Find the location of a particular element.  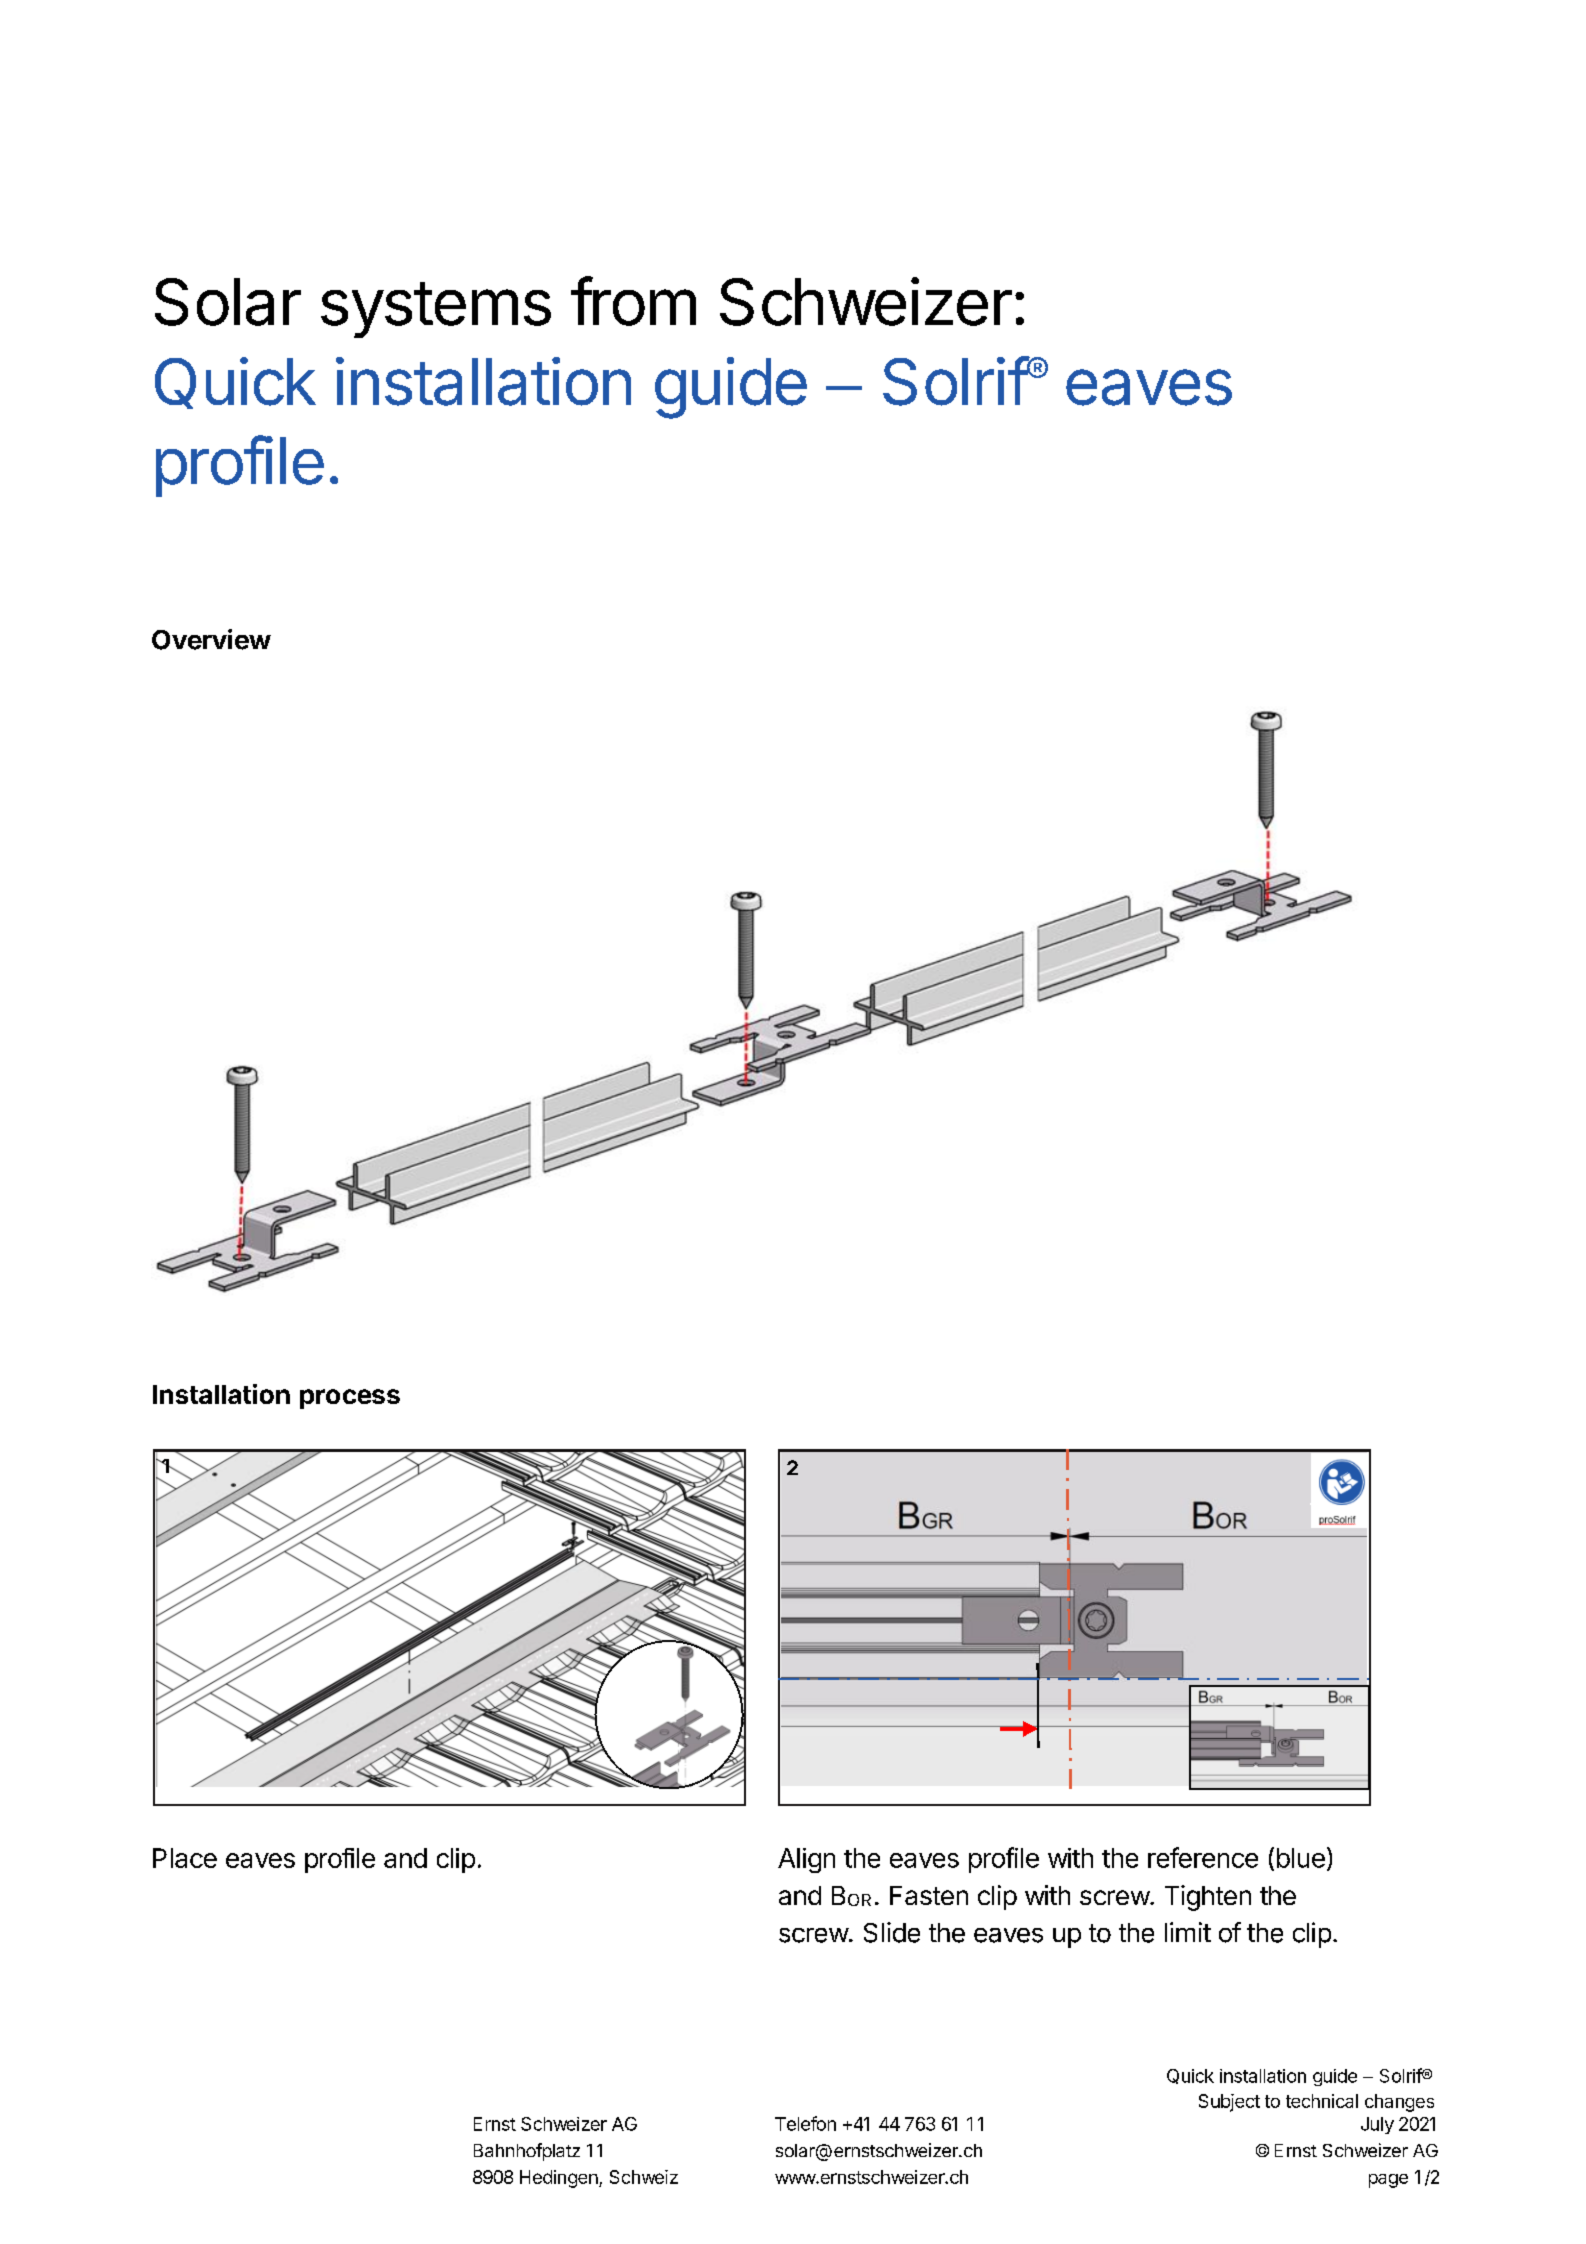

systems is located at coordinates (436, 310).
